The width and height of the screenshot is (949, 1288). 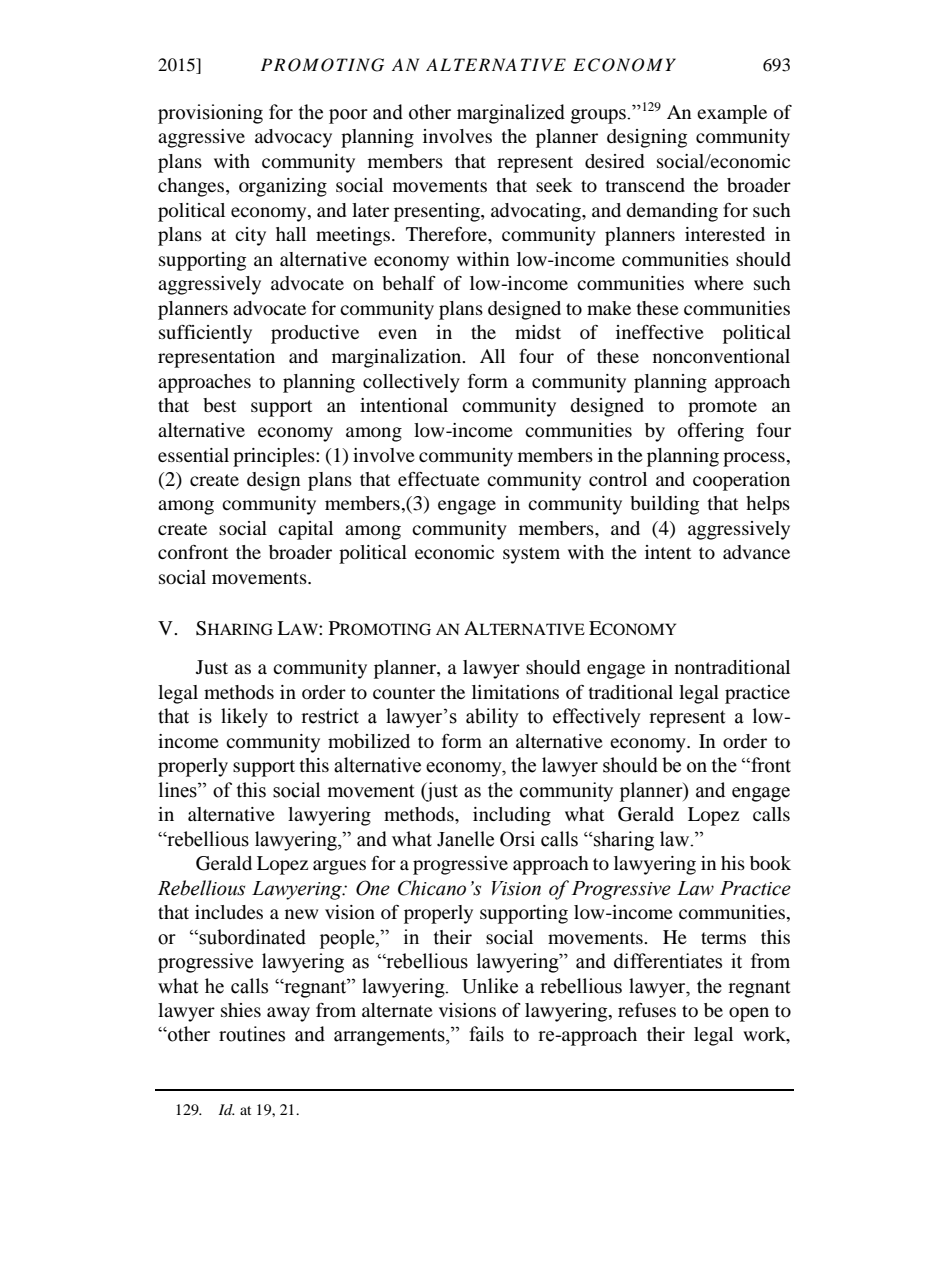 What do you see at coordinates (305, 530) in the screenshot?
I see `capital` at bounding box center [305, 530].
